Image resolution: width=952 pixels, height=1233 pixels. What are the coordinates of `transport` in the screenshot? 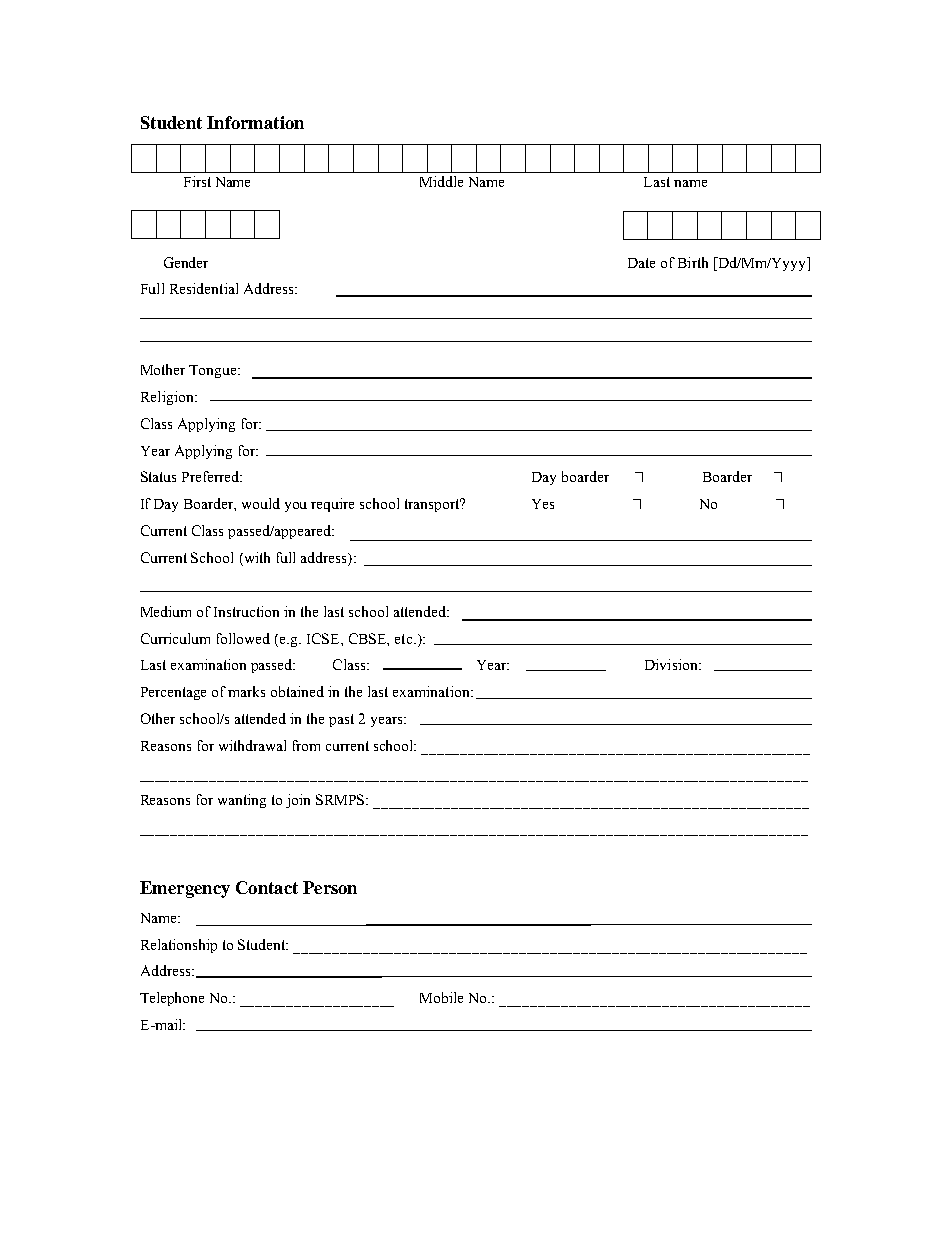 It's located at (433, 505).
